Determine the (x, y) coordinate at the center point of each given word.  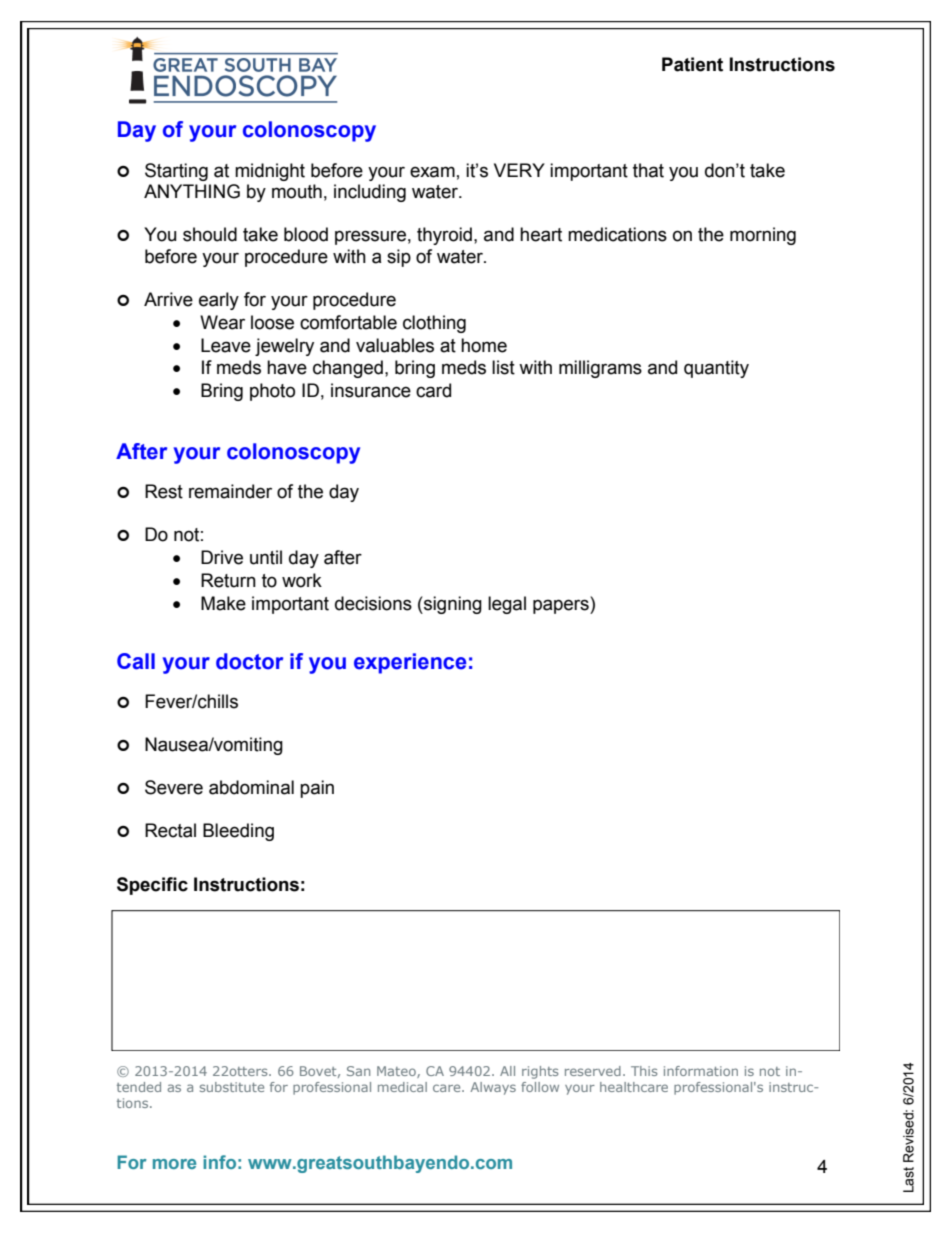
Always (493, 1088)
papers (562, 606)
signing (452, 605)
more (174, 1164)
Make (223, 603)
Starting (176, 172)
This (644, 1071)
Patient (692, 64)
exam (432, 172)
